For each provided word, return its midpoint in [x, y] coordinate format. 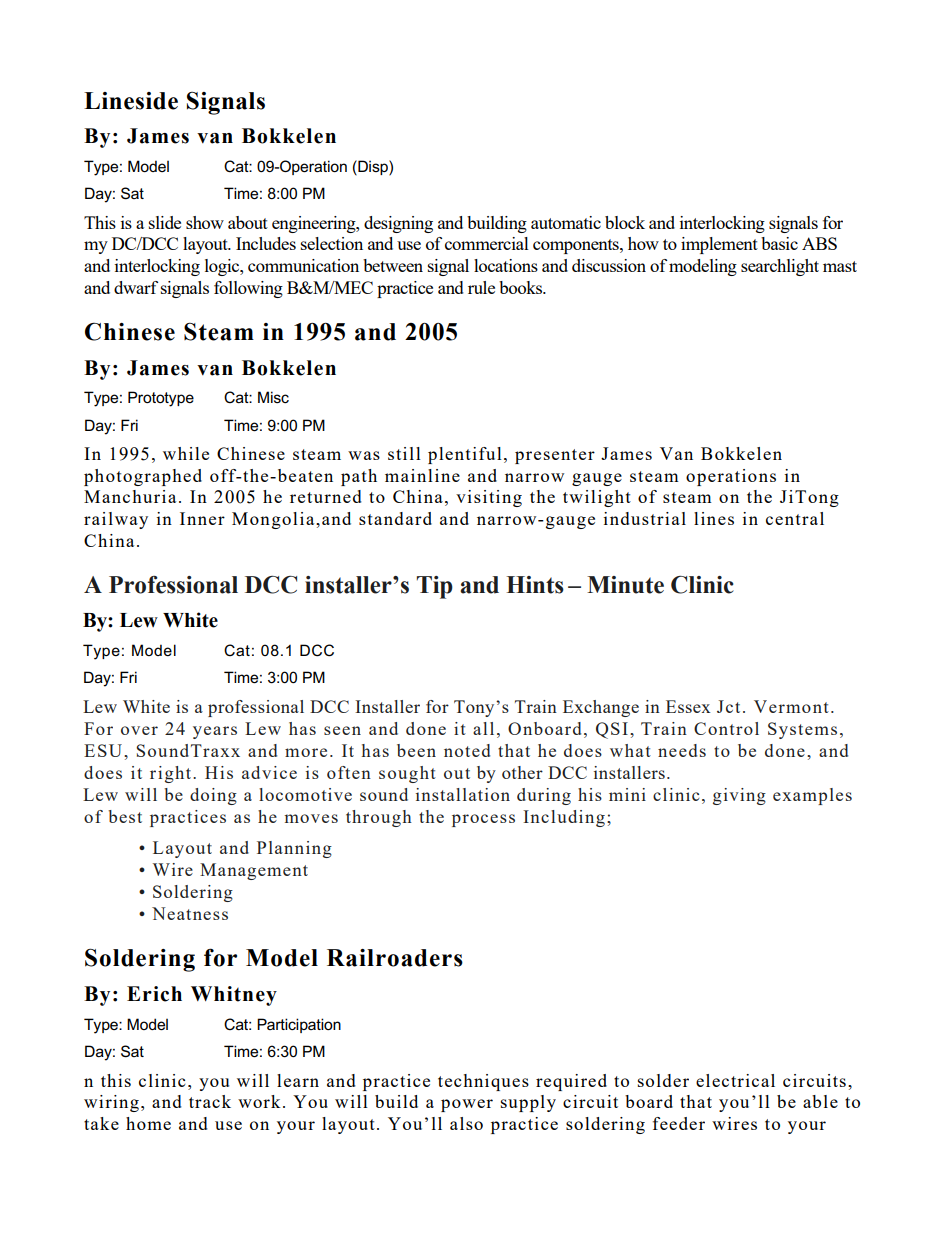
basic [779, 243]
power [467, 1105]
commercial [487, 243]
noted [467, 750]
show [205, 222]
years [215, 732]
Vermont [791, 706]
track [210, 1101]
